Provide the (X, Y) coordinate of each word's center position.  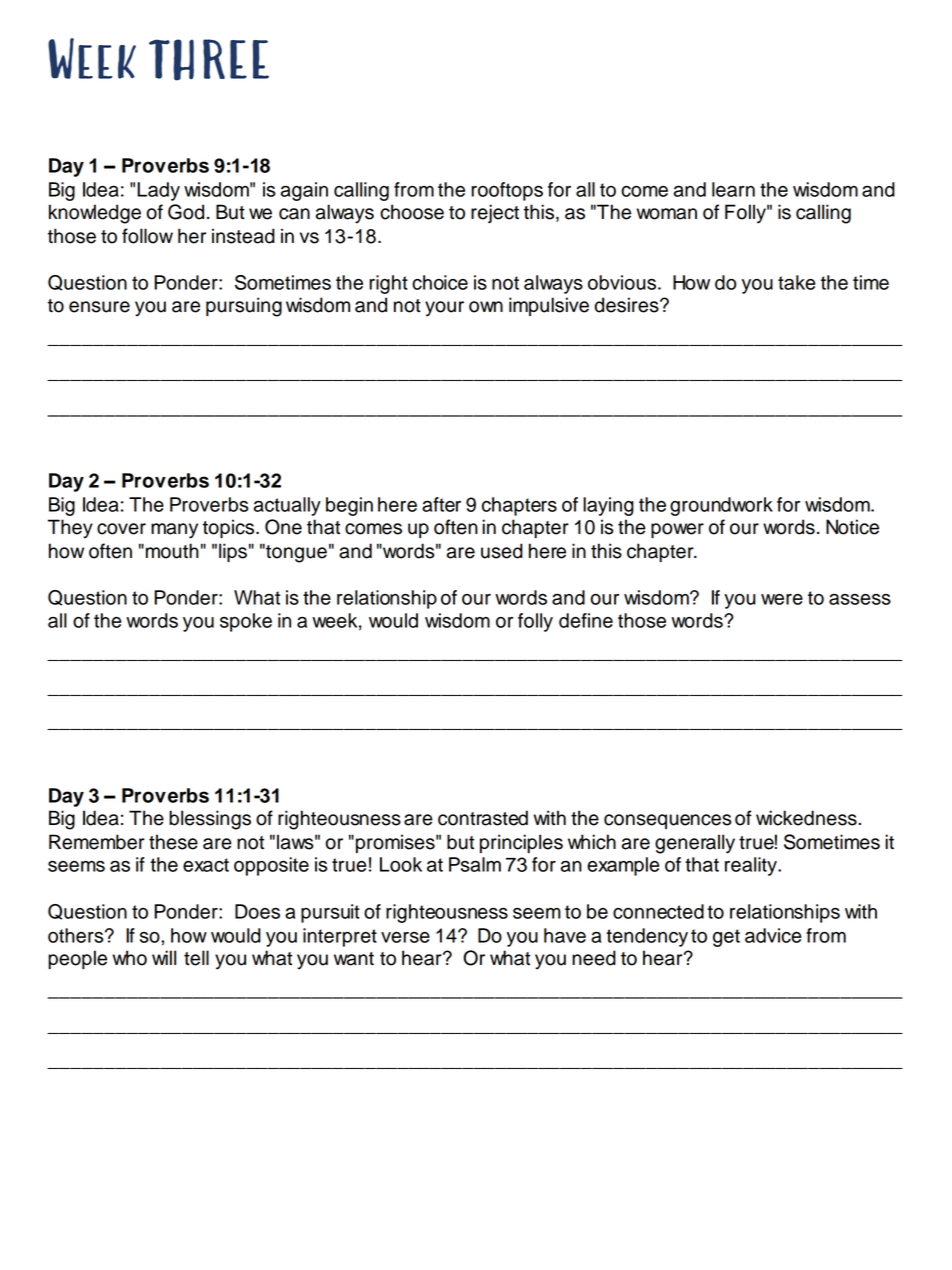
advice (773, 935)
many (174, 531)
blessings (210, 820)
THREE (209, 60)
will (164, 957)
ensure (99, 307)
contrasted (483, 818)
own (486, 307)
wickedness (806, 818)
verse (405, 937)
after (441, 504)
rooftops (507, 191)
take (796, 282)
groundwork (721, 506)
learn (733, 189)
